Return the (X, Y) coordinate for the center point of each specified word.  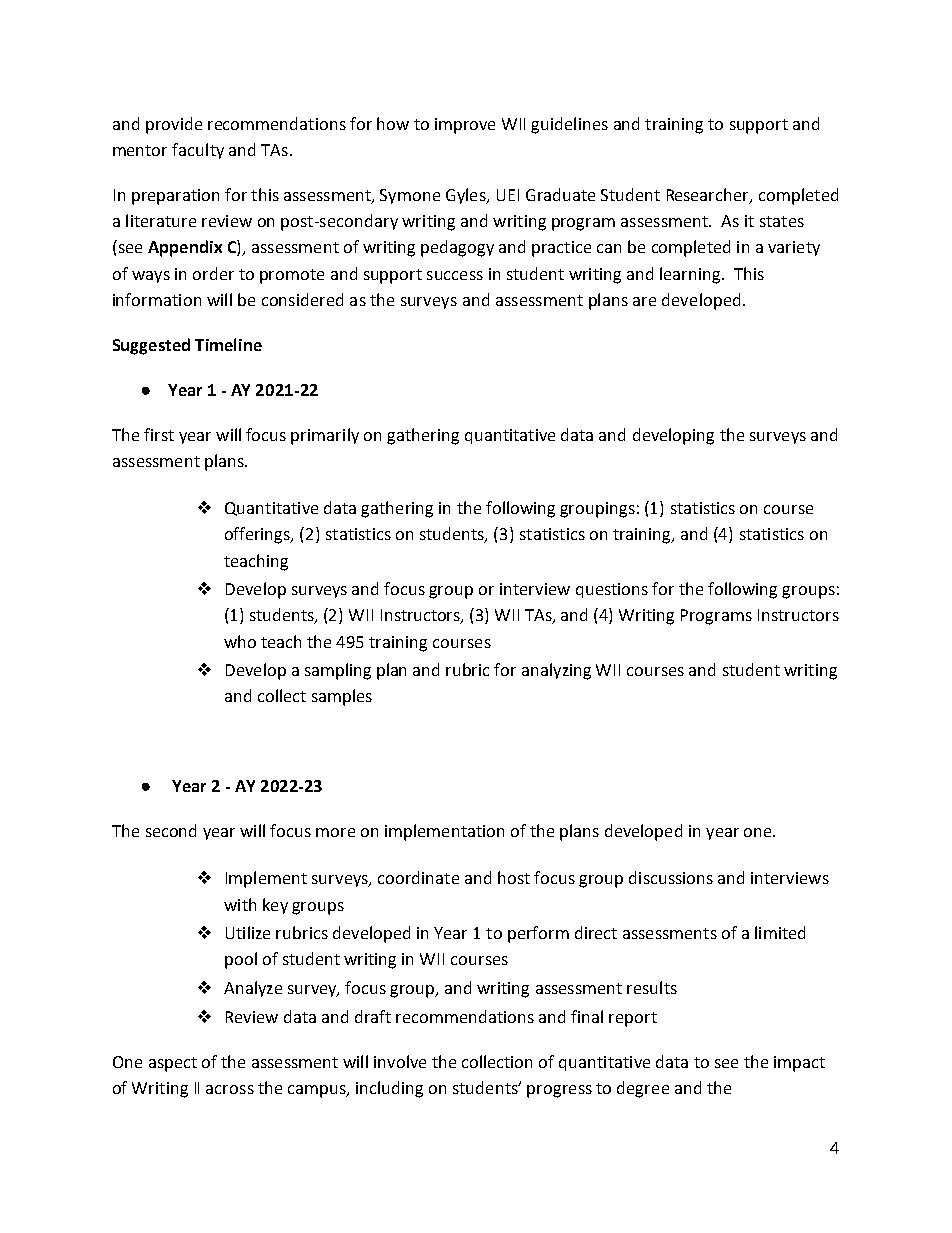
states (782, 221)
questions (612, 590)
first (159, 434)
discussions (671, 877)
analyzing (556, 671)
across (230, 1089)
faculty (198, 151)
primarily (325, 436)
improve (465, 126)
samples (342, 697)
